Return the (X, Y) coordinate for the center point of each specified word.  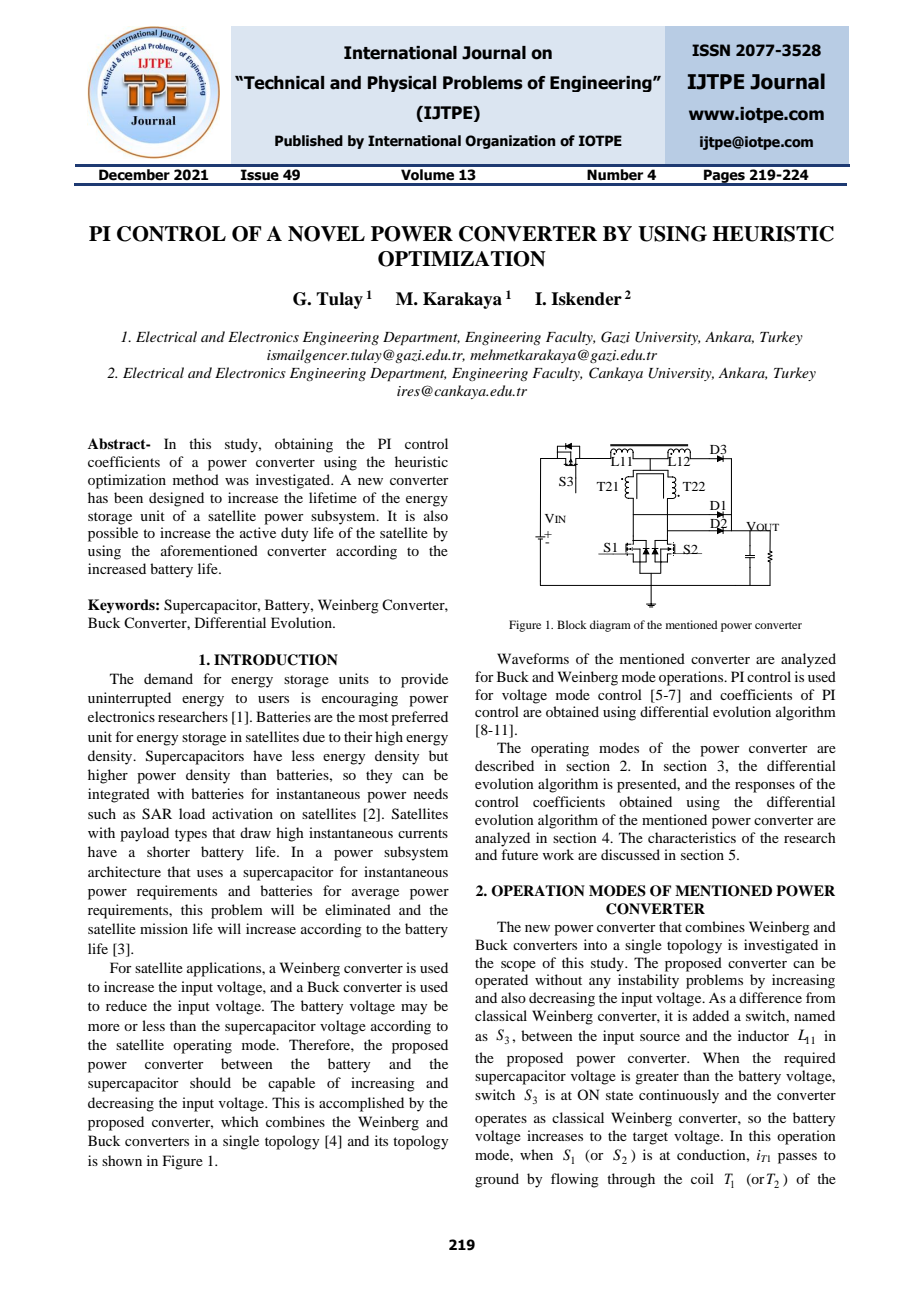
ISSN (711, 50)
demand (168, 678)
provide (424, 680)
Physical (402, 84)
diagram (610, 626)
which (240, 1121)
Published (309, 141)
